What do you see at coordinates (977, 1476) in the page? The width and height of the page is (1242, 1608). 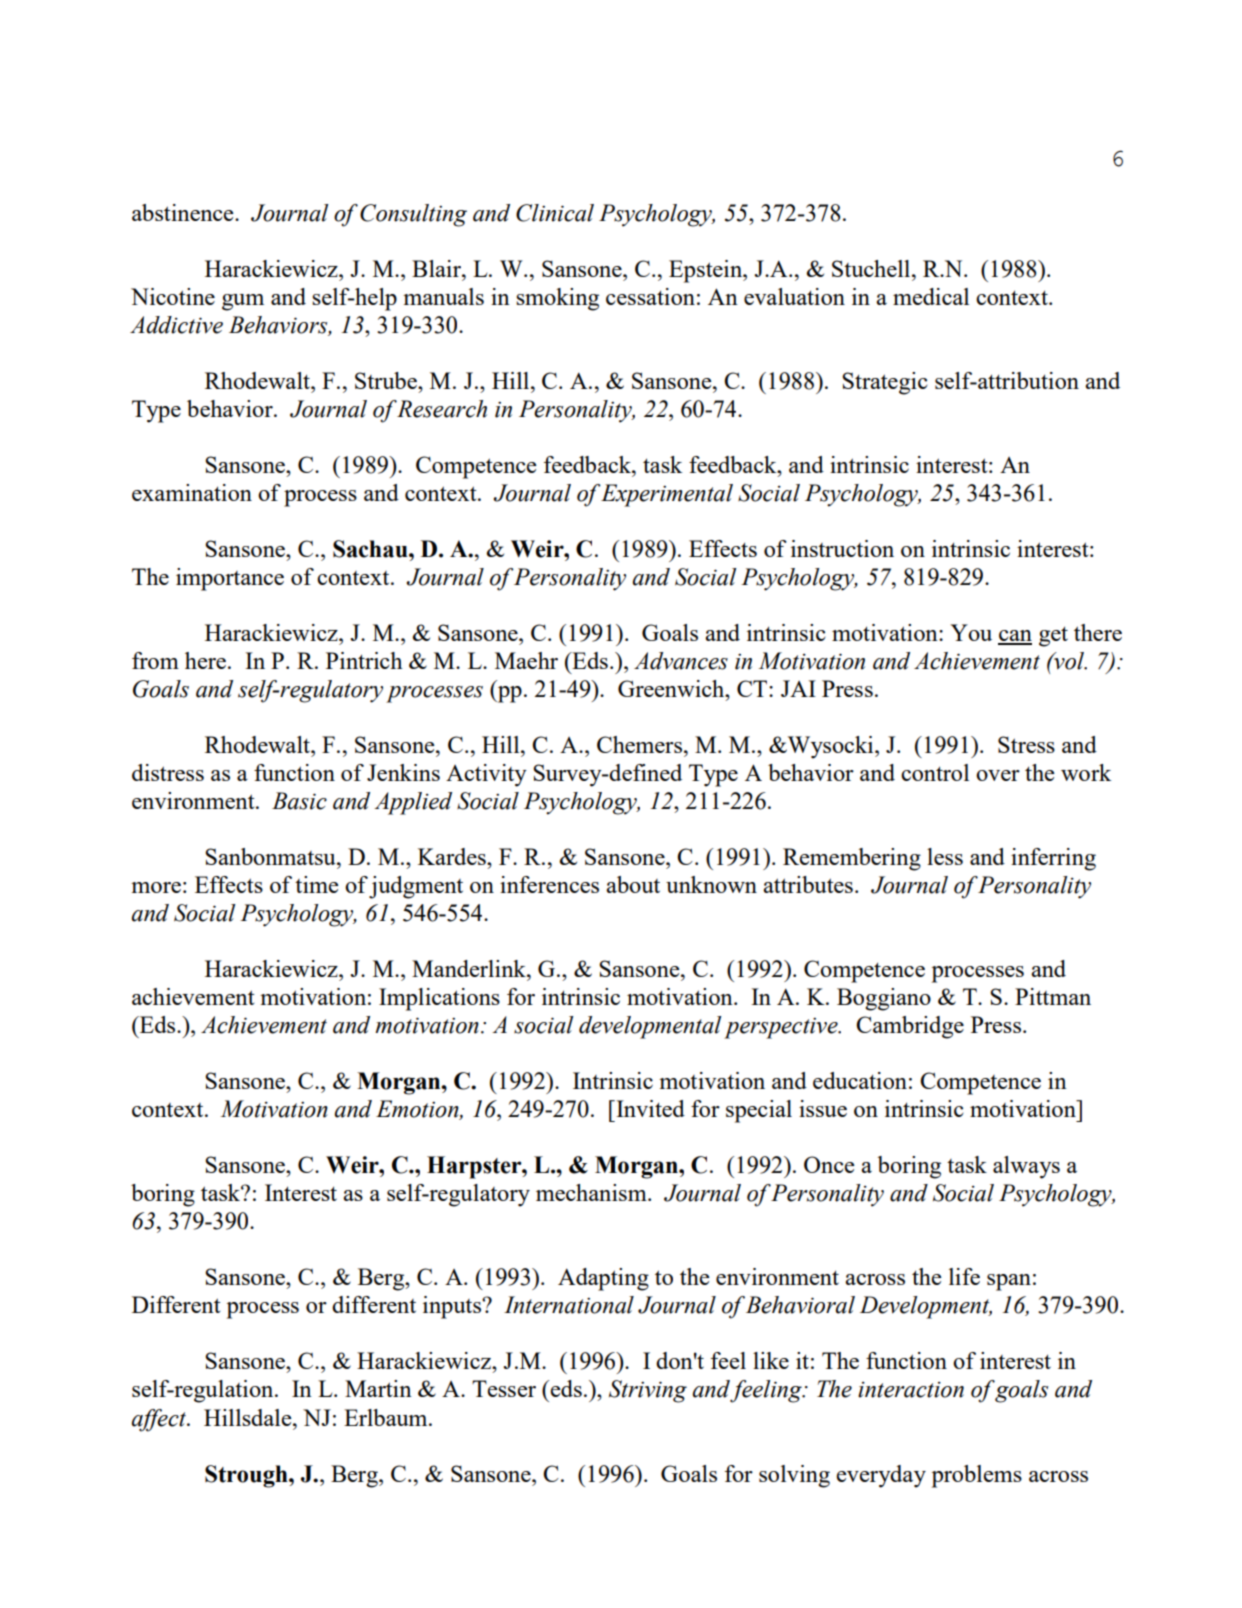 I see `problems` at bounding box center [977, 1476].
